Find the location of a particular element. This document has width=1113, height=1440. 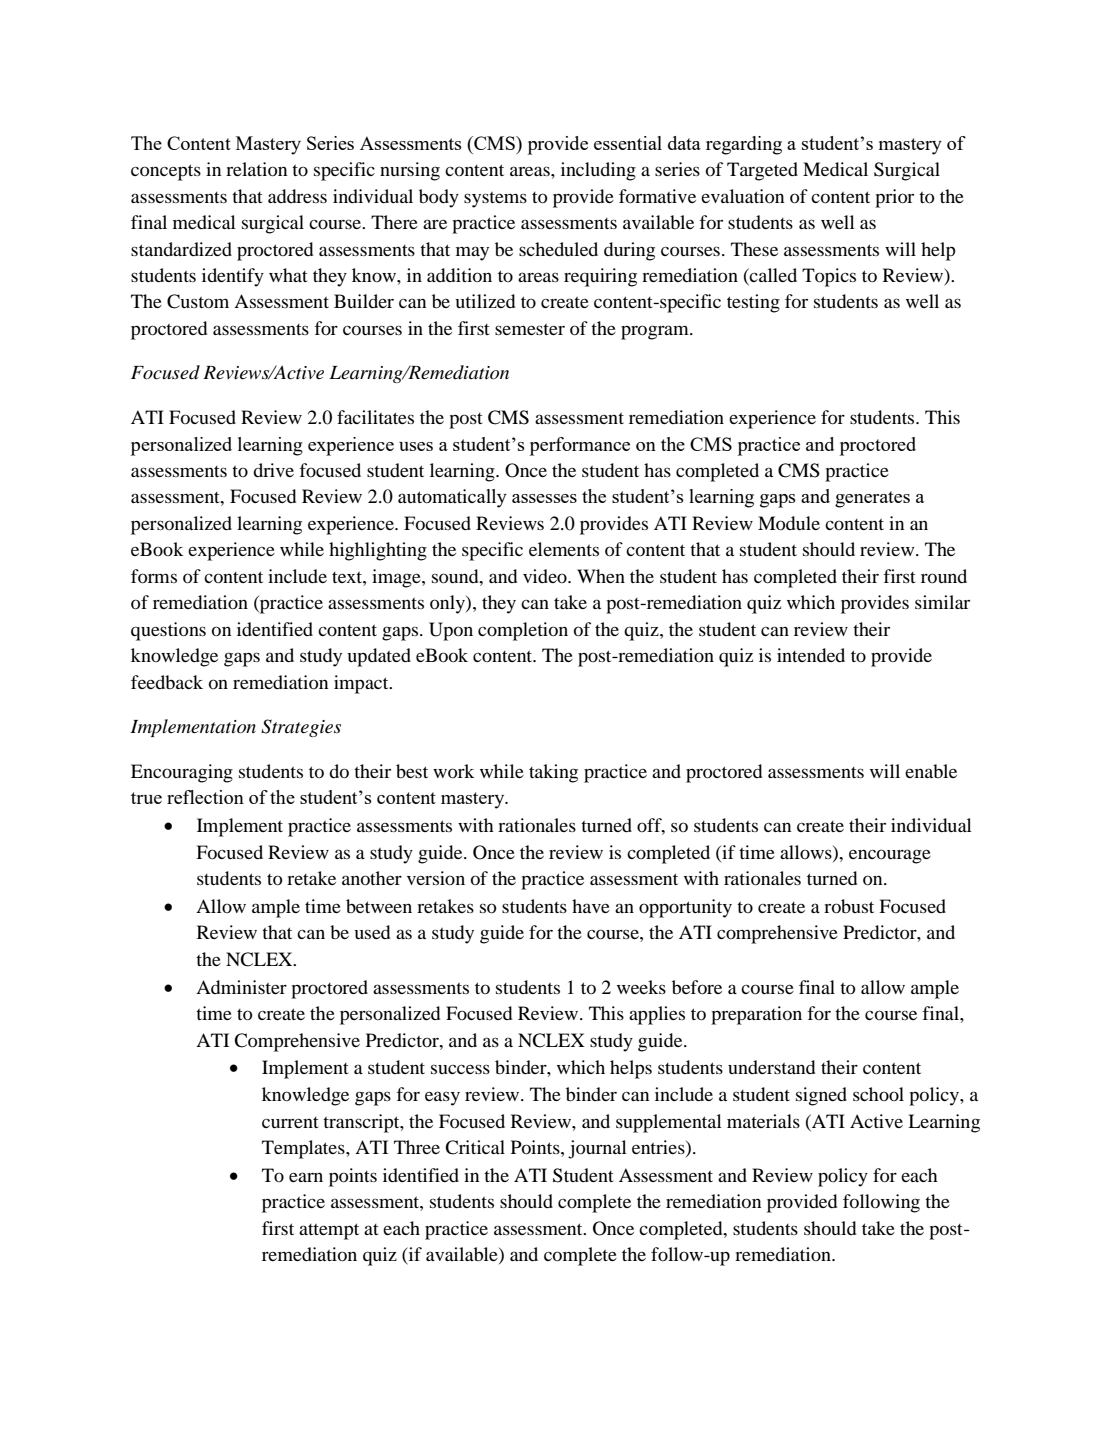

including is located at coordinates (598, 171).
